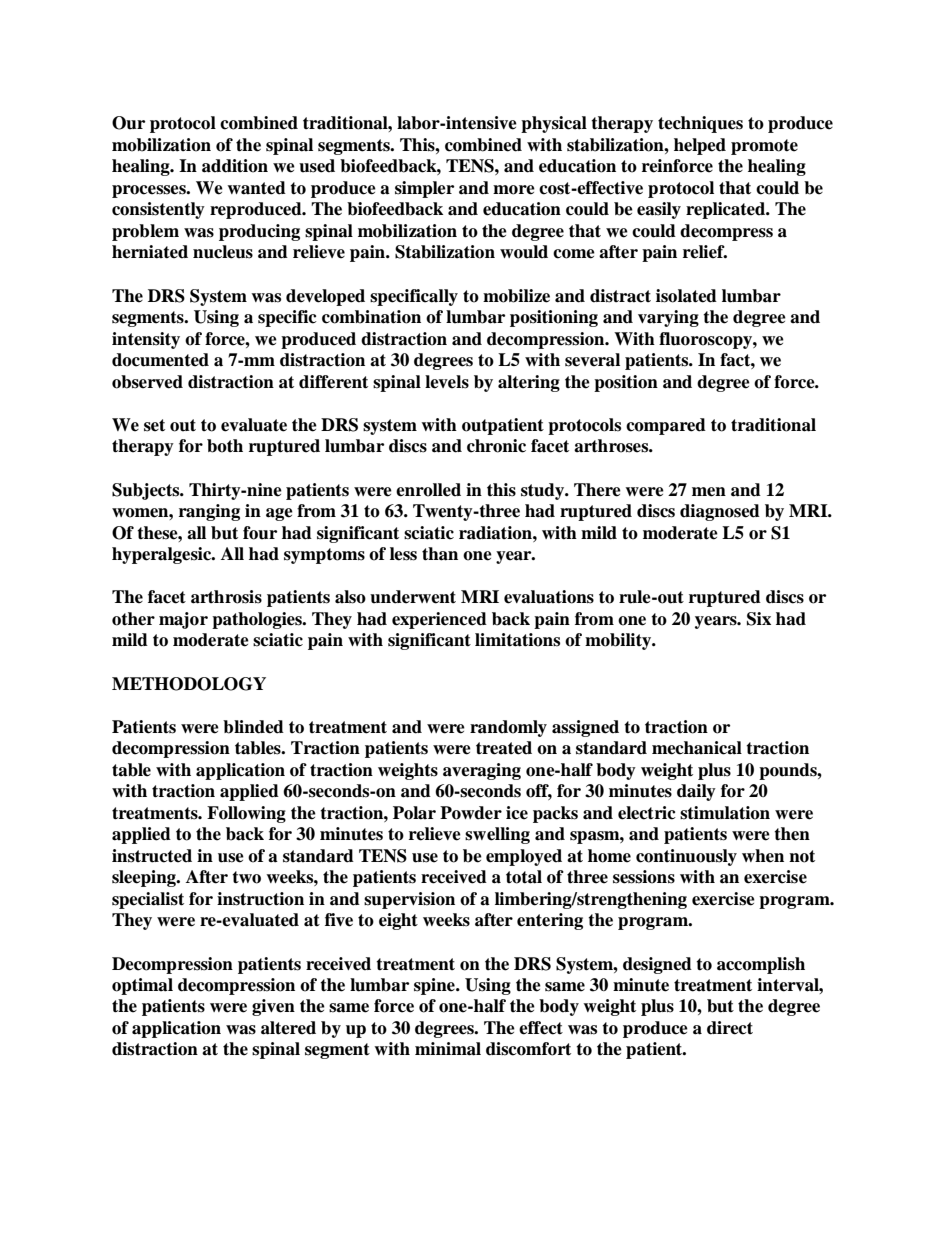  Describe the element at coordinates (273, 1007) in the screenshot. I see `given` at that location.
